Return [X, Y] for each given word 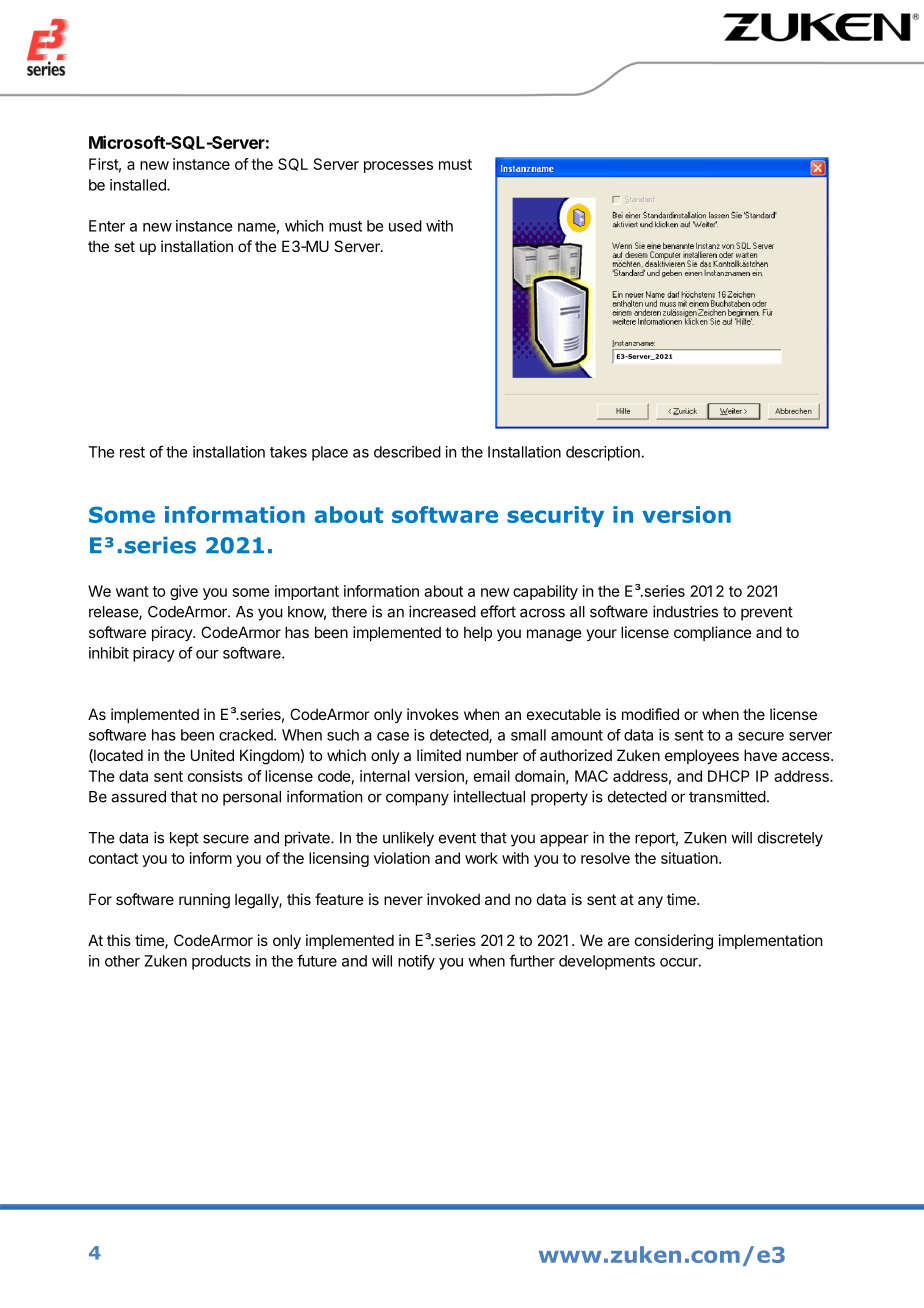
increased [442, 611]
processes [398, 167]
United [212, 755]
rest [132, 452]
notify [416, 962]
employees [702, 756]
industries [685, 611]
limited [439, 755]
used [405, 226]
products [221, 962]
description [604, 453]
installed [139, 185]
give [184, 592]
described [407, 452]
